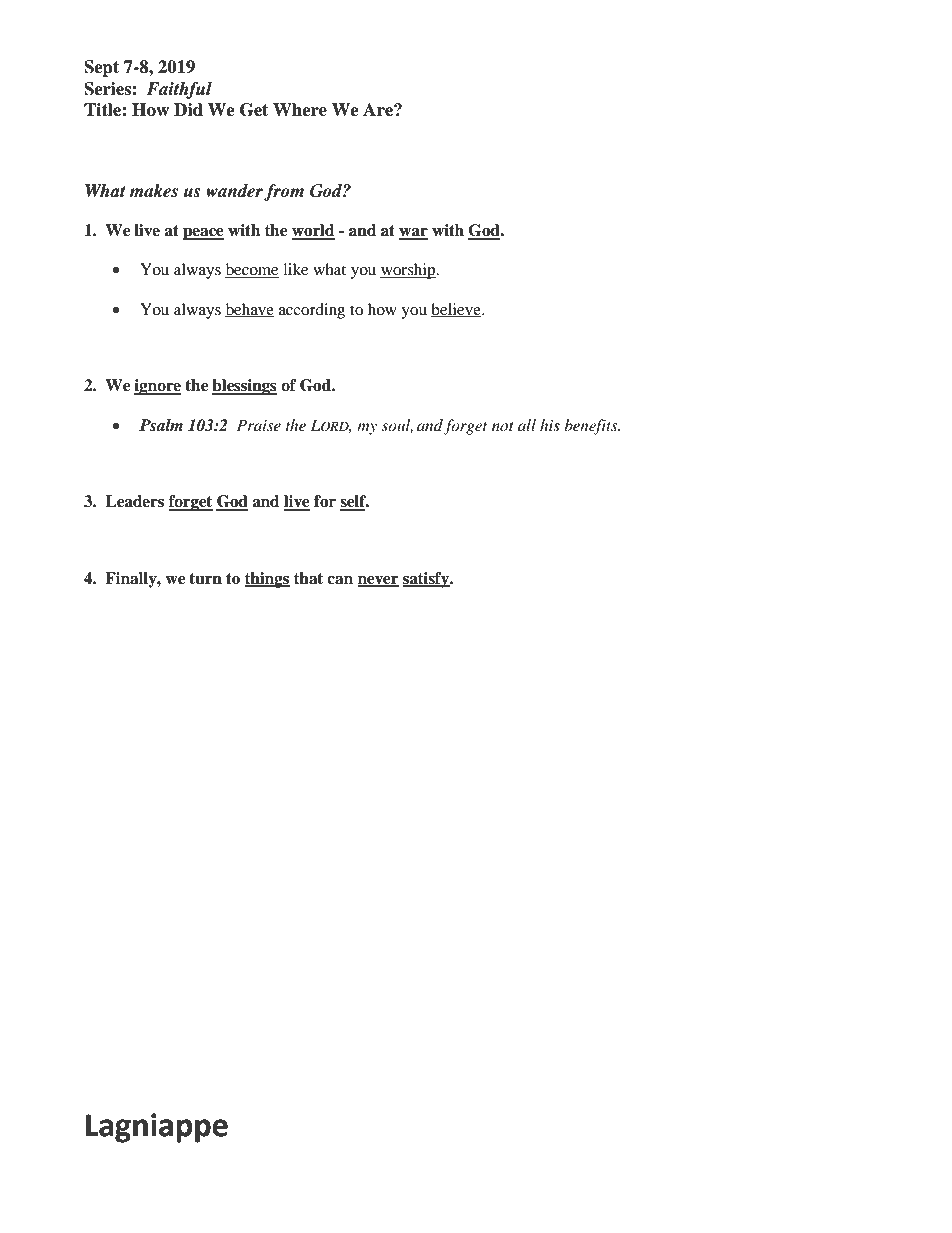 The height and width of the screenshot is (1233, 952). Describe the element at coordinates (409, 271) in the screenshot. I see `worship` at that location.
